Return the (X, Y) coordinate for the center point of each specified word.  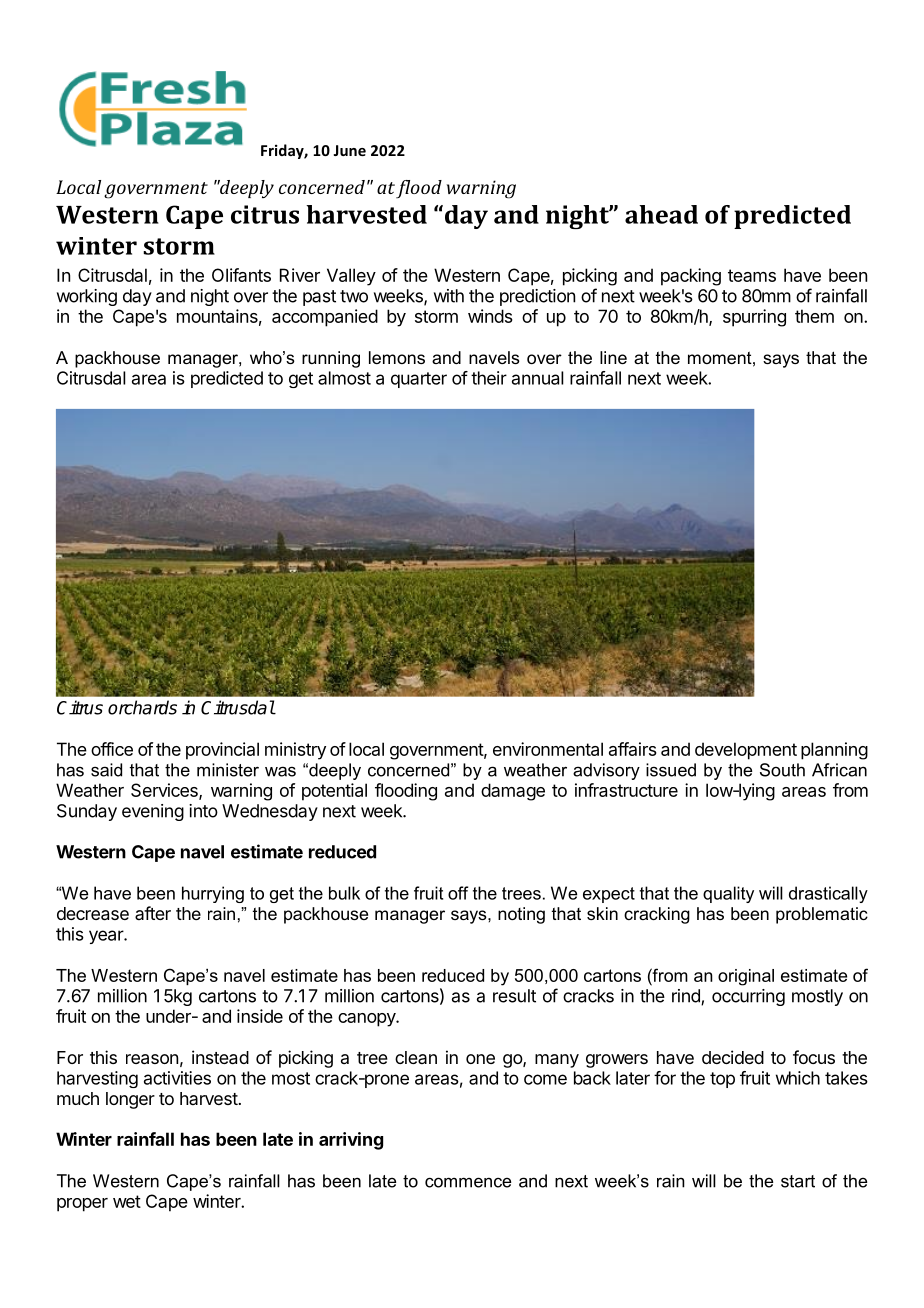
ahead (661, 214)
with (449, 296)
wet (127, 1201)
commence (468, 1182)
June (349, 150)
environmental (548, 749)
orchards (142, 707)
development (746, 751)
